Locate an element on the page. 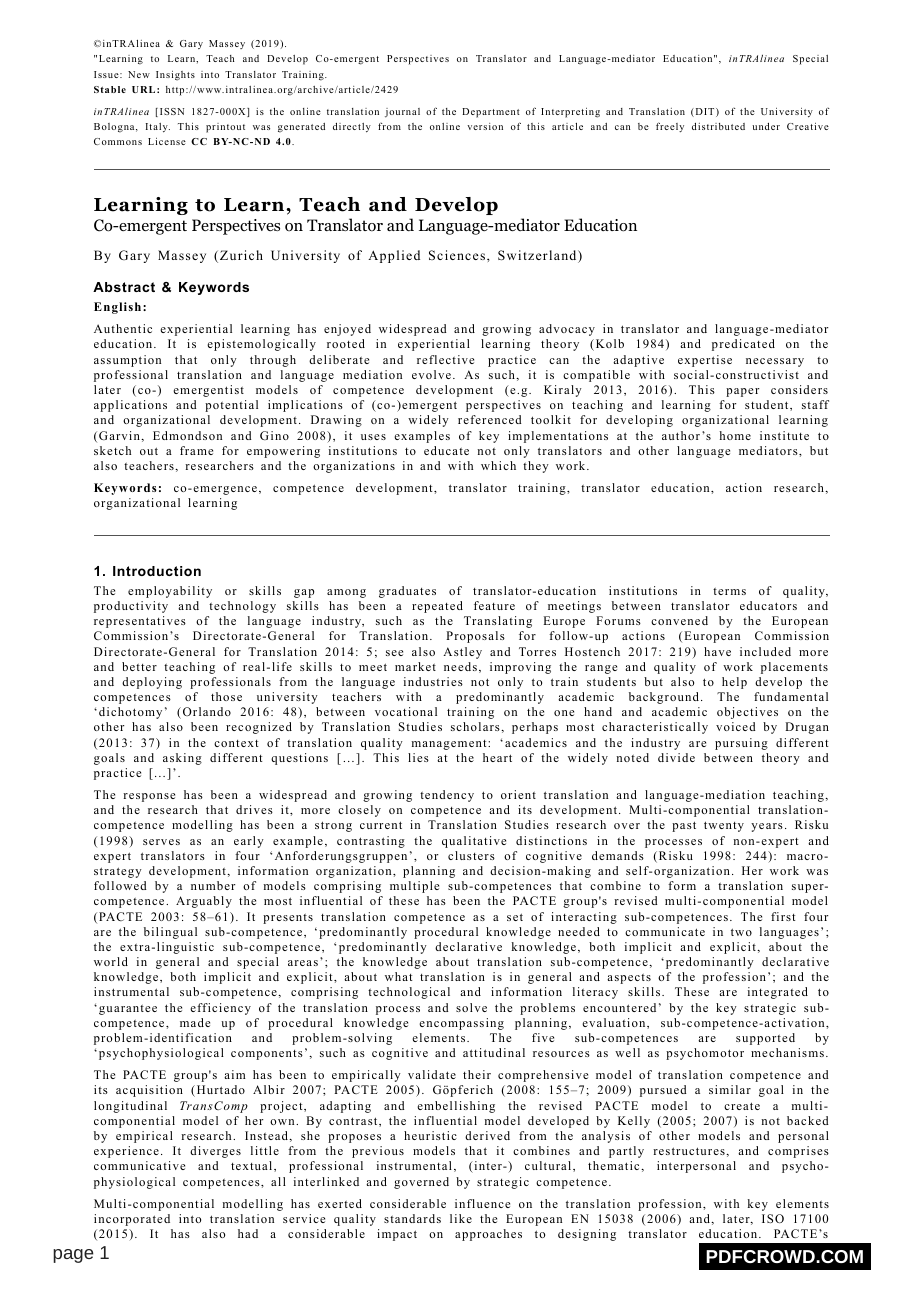 This image has height=1307, width=924. better is located at coordinates (139, 666).
